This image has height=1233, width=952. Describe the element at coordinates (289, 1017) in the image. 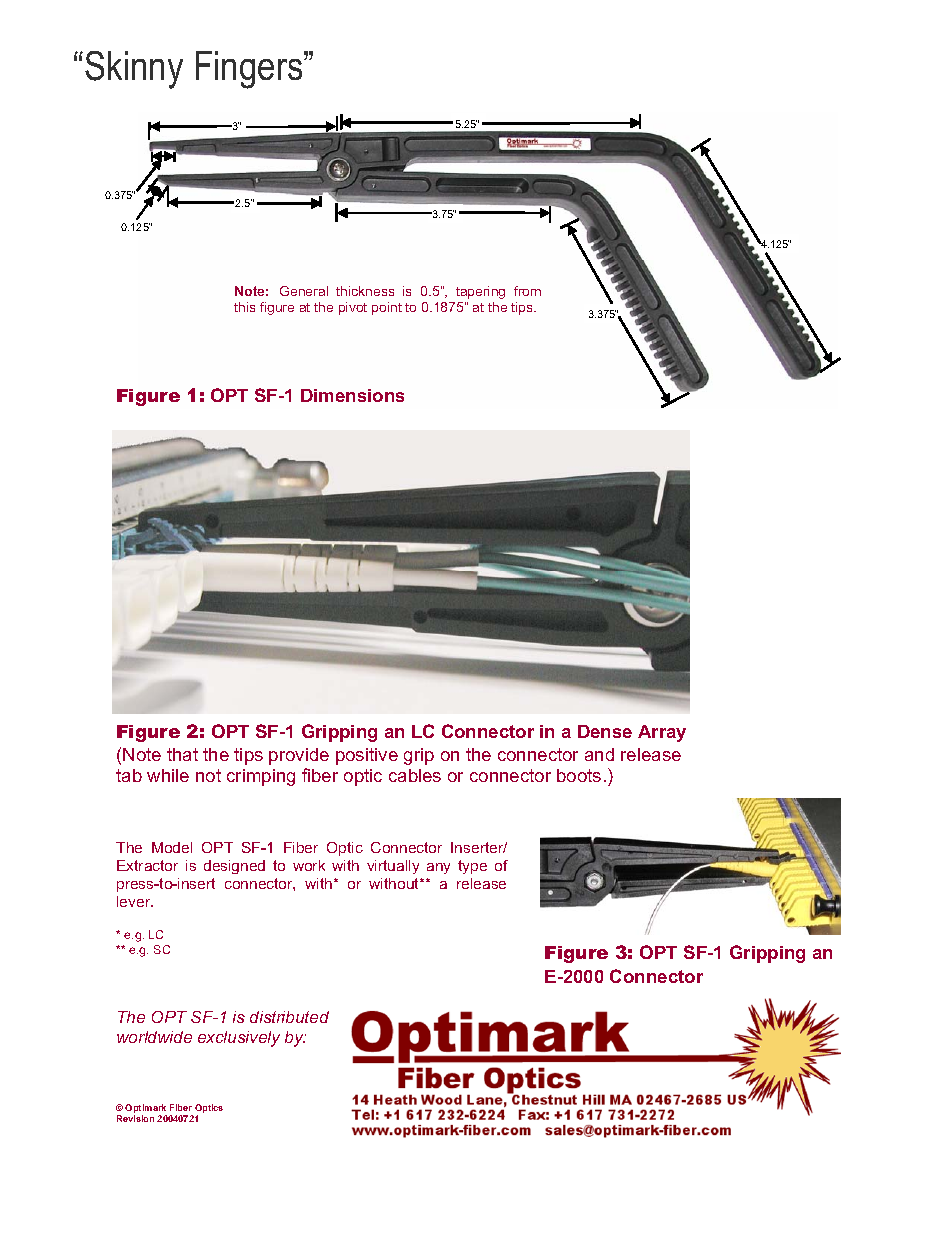

I see `distributed` at that location.
